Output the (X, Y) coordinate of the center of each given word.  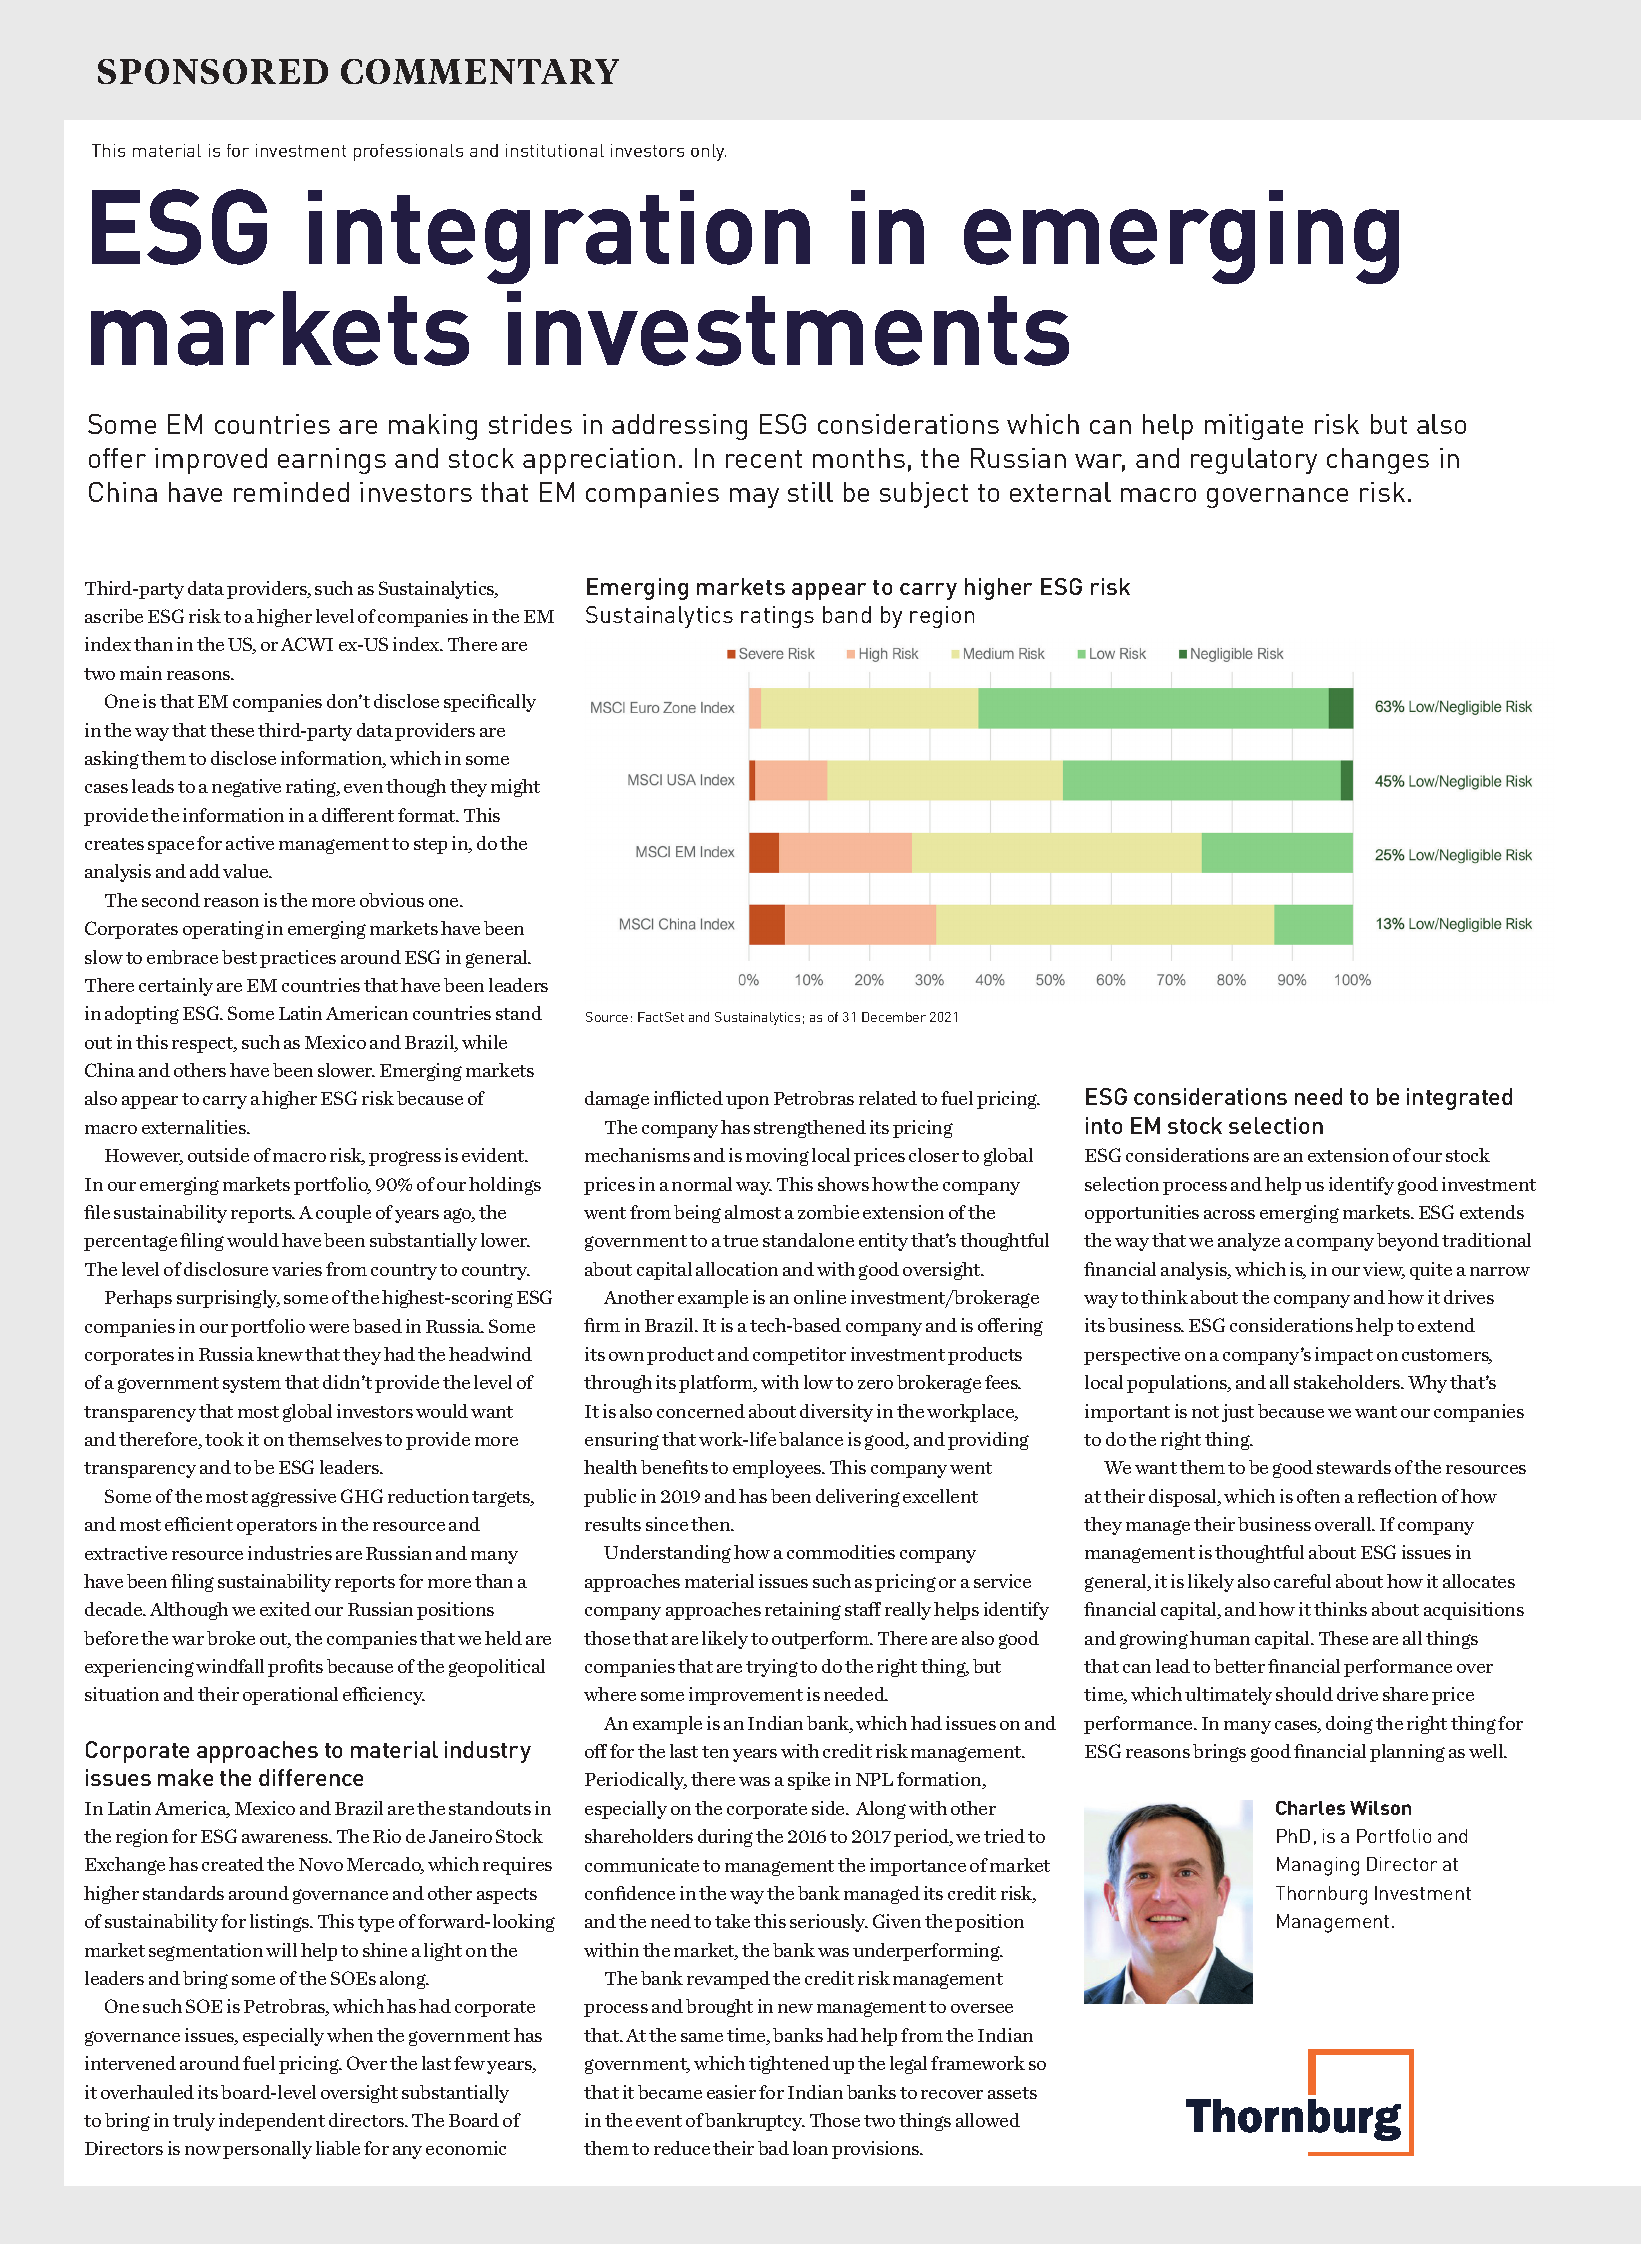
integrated (1459, 1099)
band (847, 614)
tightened (789, 2065)
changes (1378, 461)
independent (272, 2122)
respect (204, 1045)
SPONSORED (213, 71)
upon (747, 1102)
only (708, 152)
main (141, 673)
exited (285, 1609)
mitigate (1254, 427)
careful (1302, 1581)
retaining (803, 1611)
